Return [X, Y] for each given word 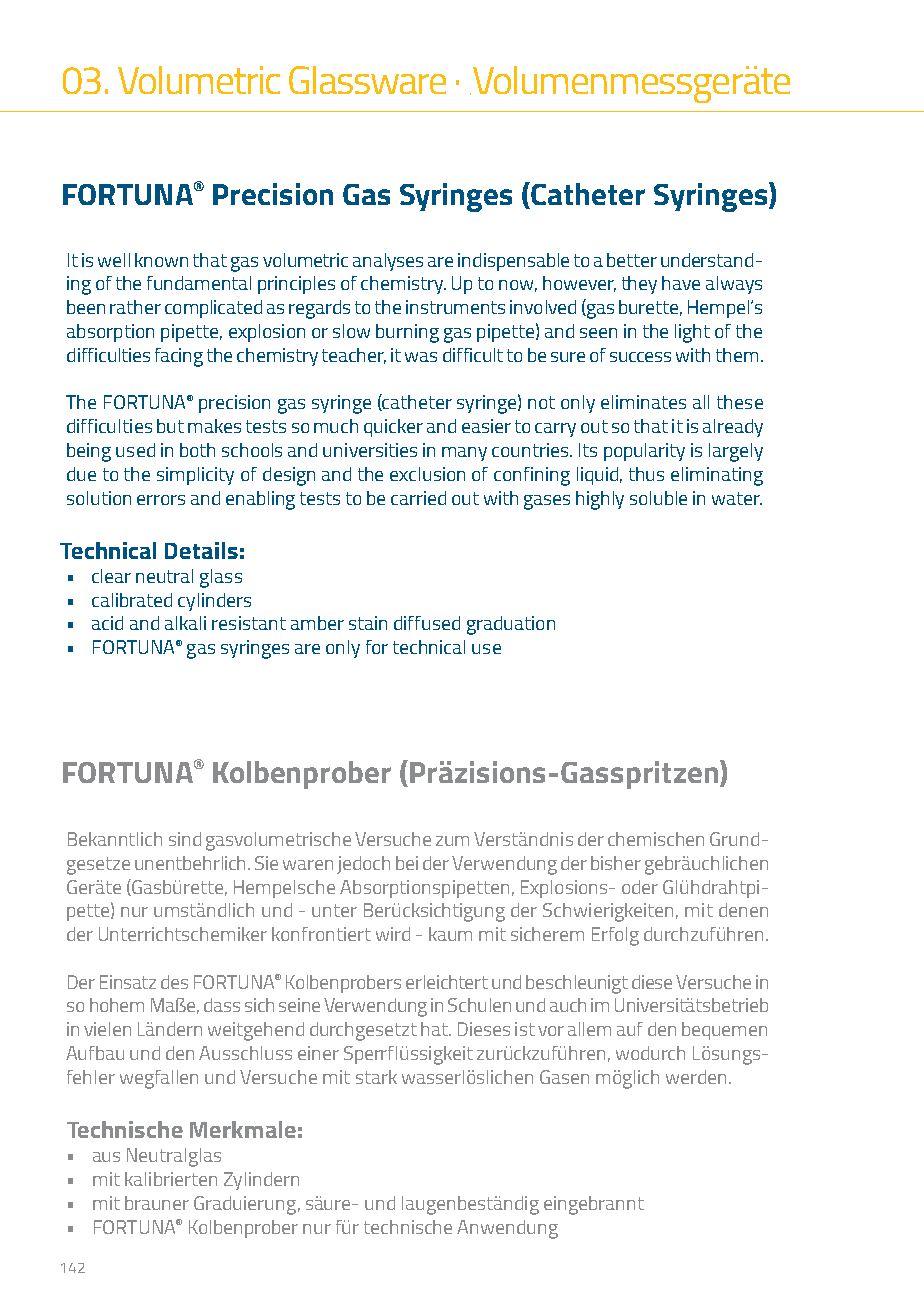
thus [646, 474]
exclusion [427, 474]
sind [185, 839]
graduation [511, 625]
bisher [616, 863]
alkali [185, 623]
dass [222, 1005]
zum [452, 841]
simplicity [195, 476]
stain [368, 623]
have [681, 283]
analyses [388, 262]
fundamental [199, 283]
